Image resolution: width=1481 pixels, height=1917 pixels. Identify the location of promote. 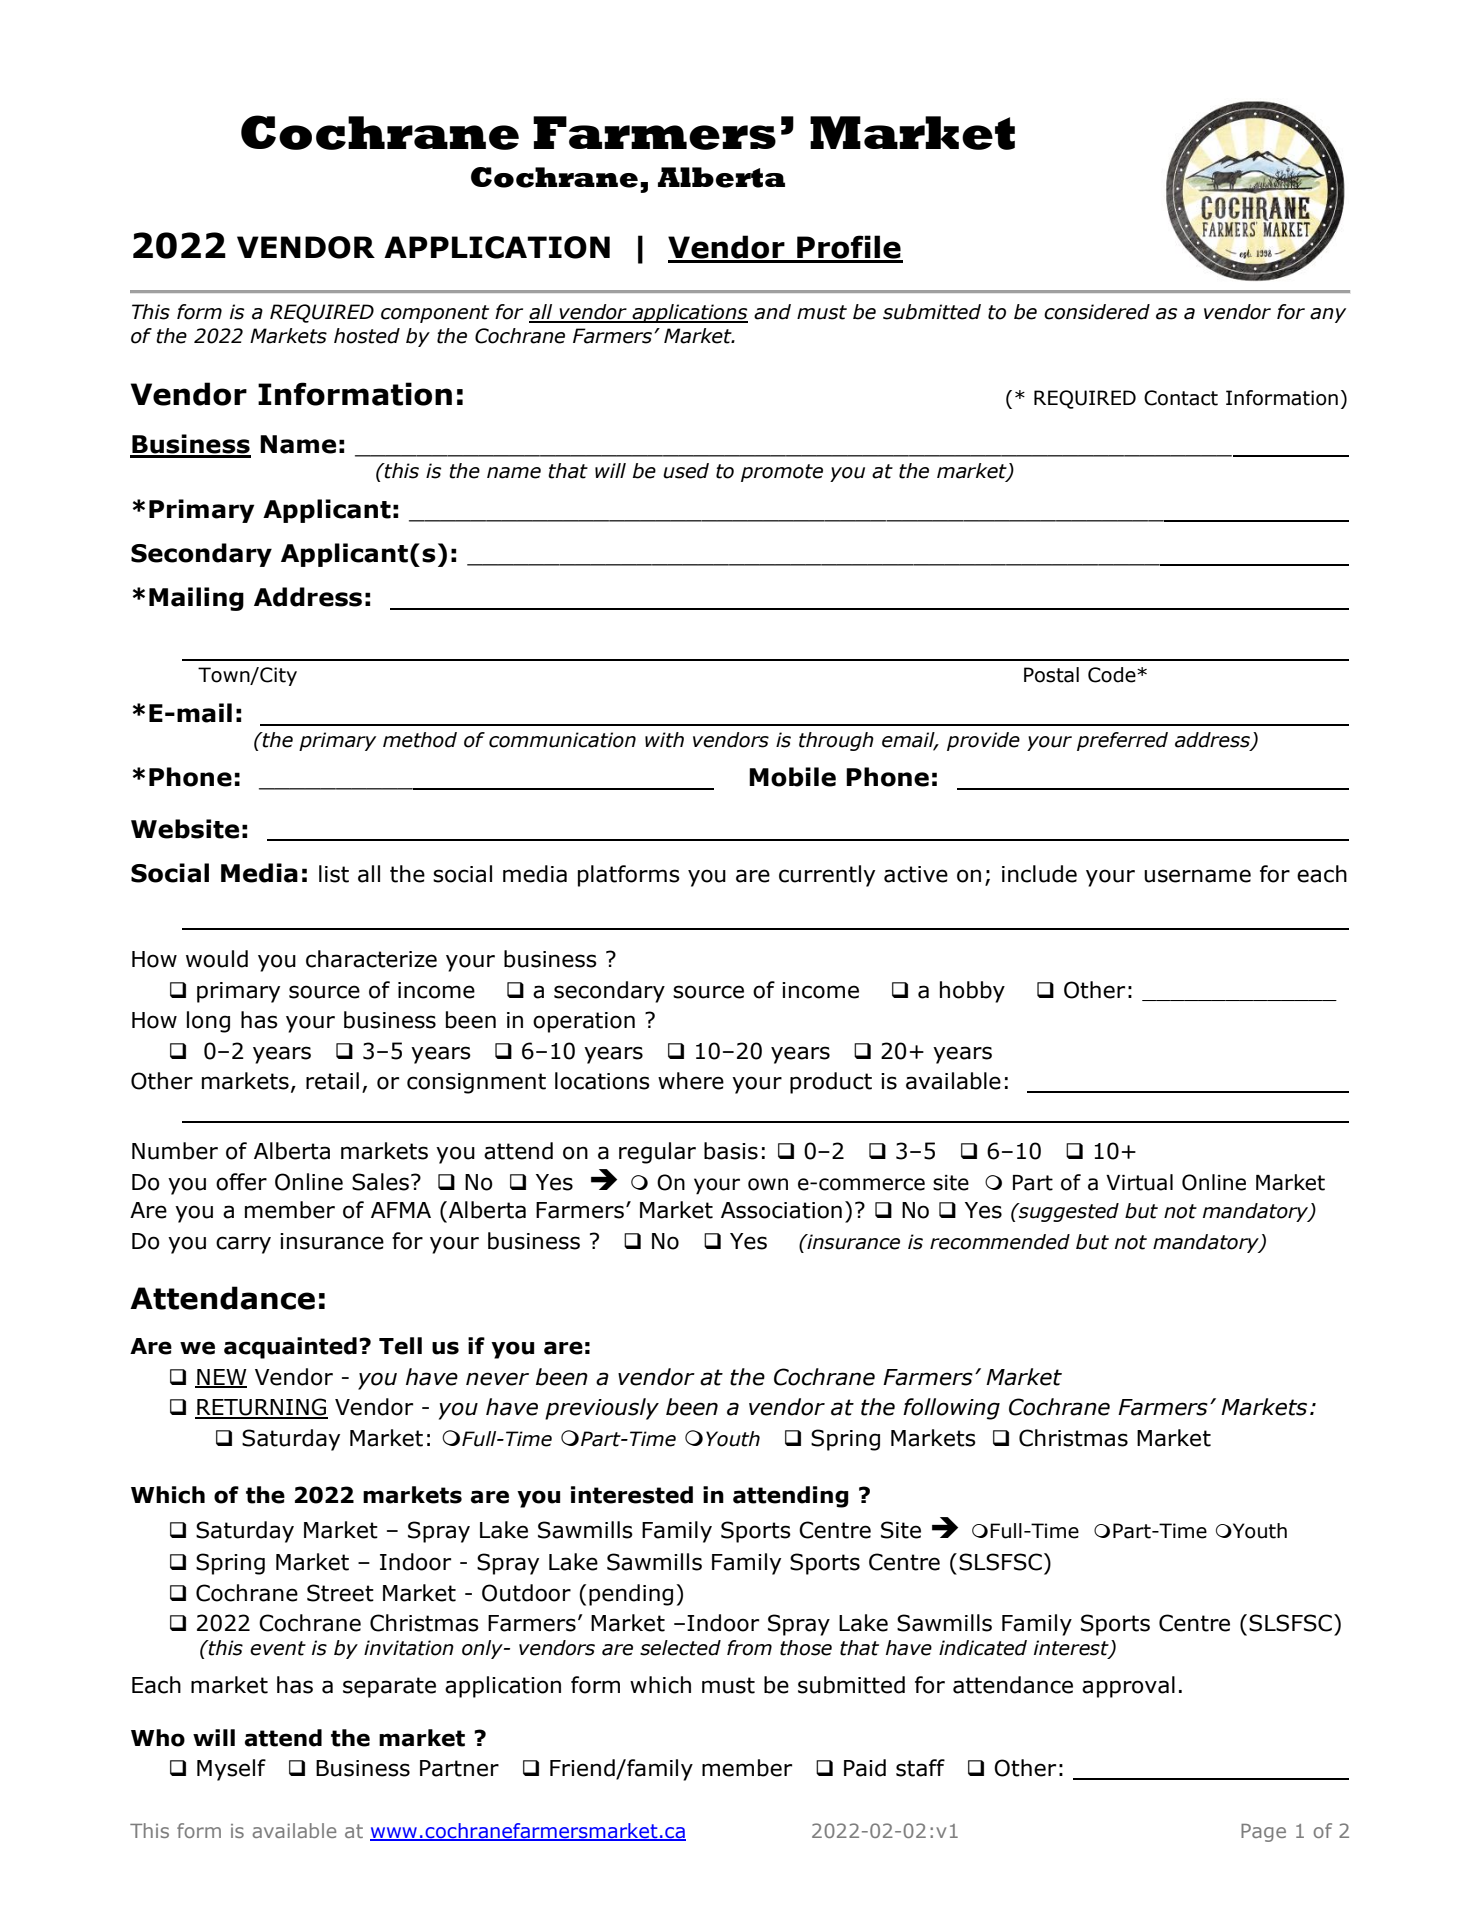
(782, 473).
